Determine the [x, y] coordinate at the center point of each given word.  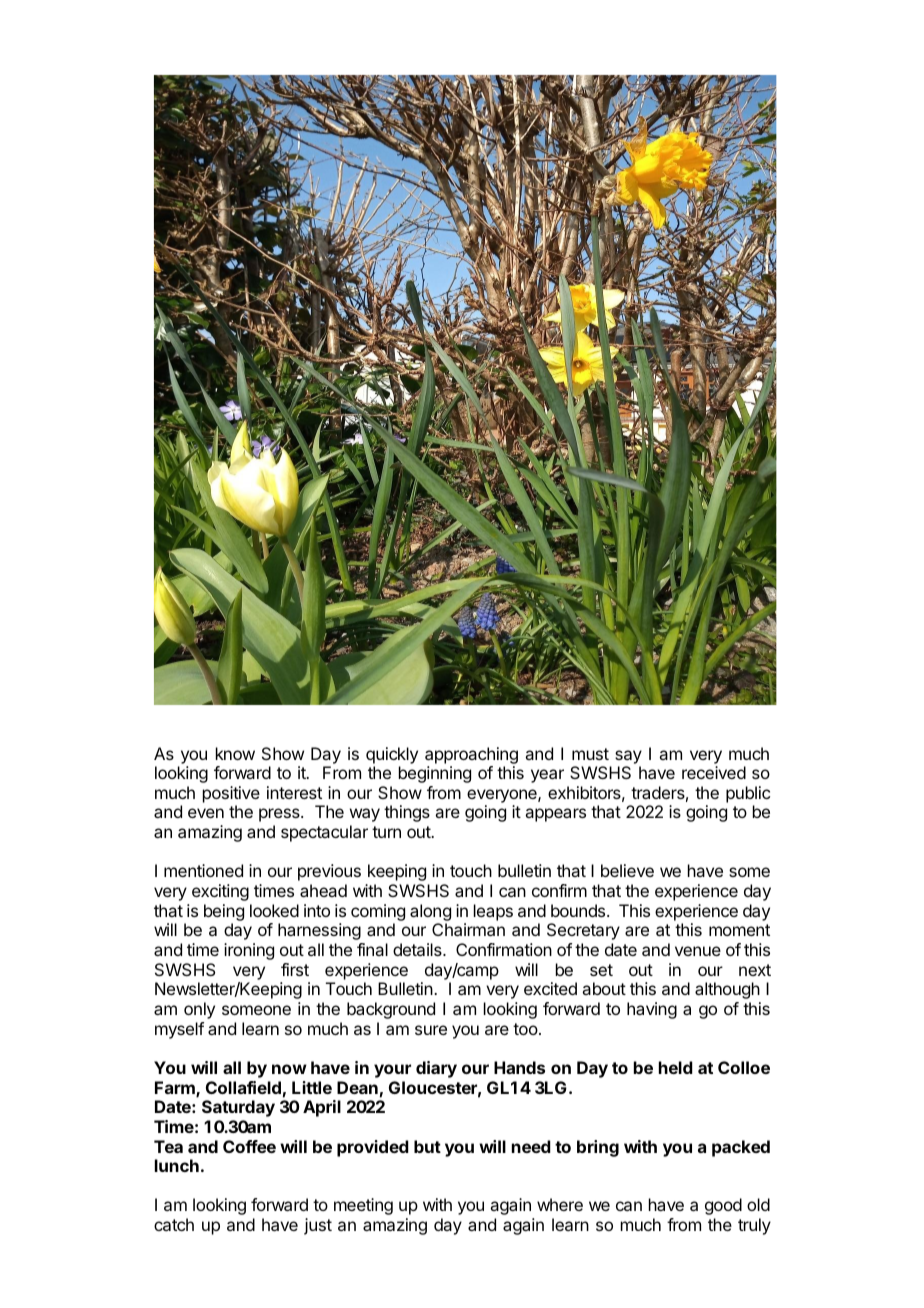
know [235, 753]
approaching [471, 755]
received [714, 772]
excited [550, 988]
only [199, 1010]
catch [174, 1224]
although [727, 990]
